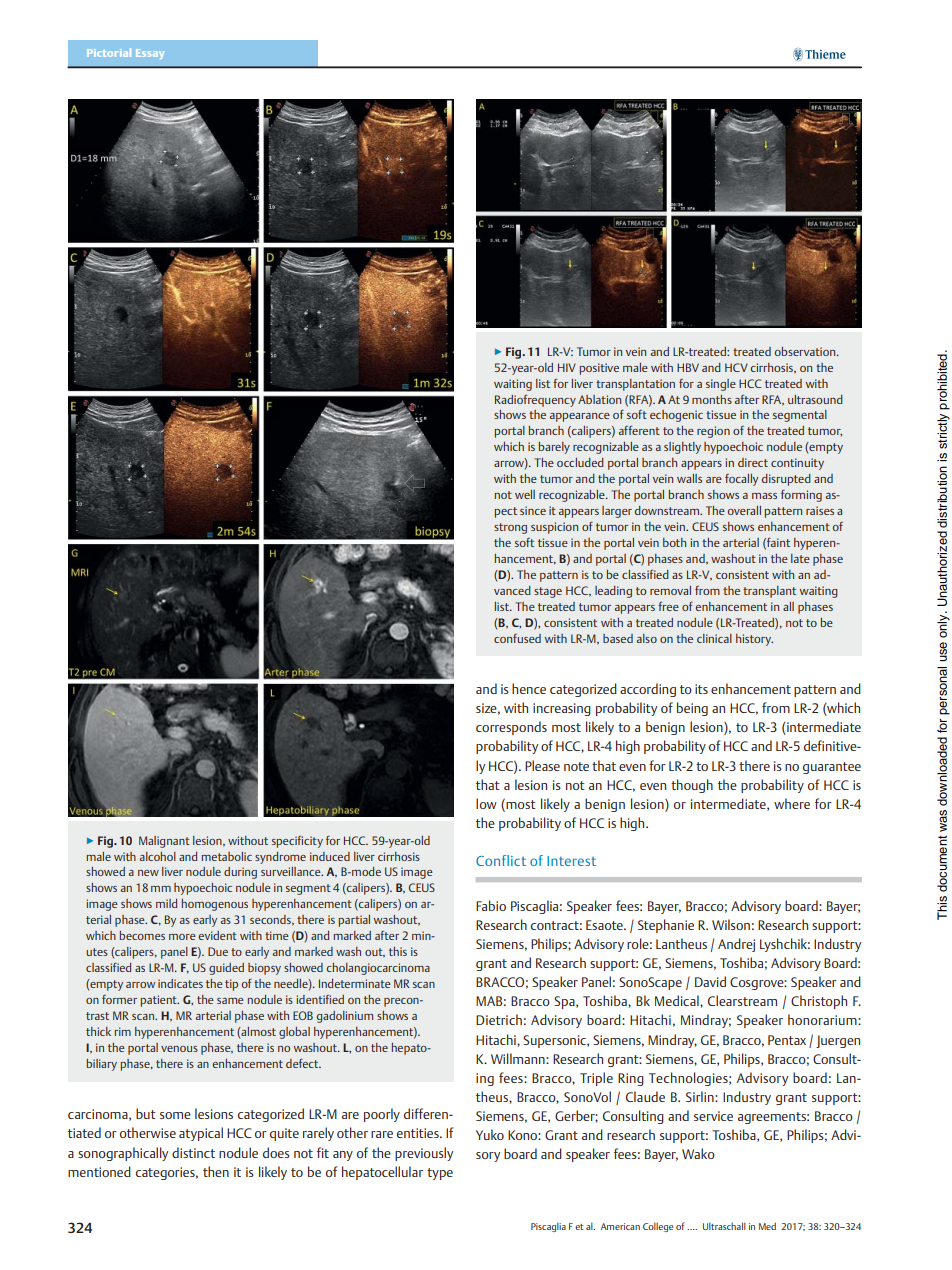 Image resolution: width=952 pixels, height=1270 pixels. What do you see at coordinates (792, 803) in the image?
I see `where` at bounding box center [792, 803].
